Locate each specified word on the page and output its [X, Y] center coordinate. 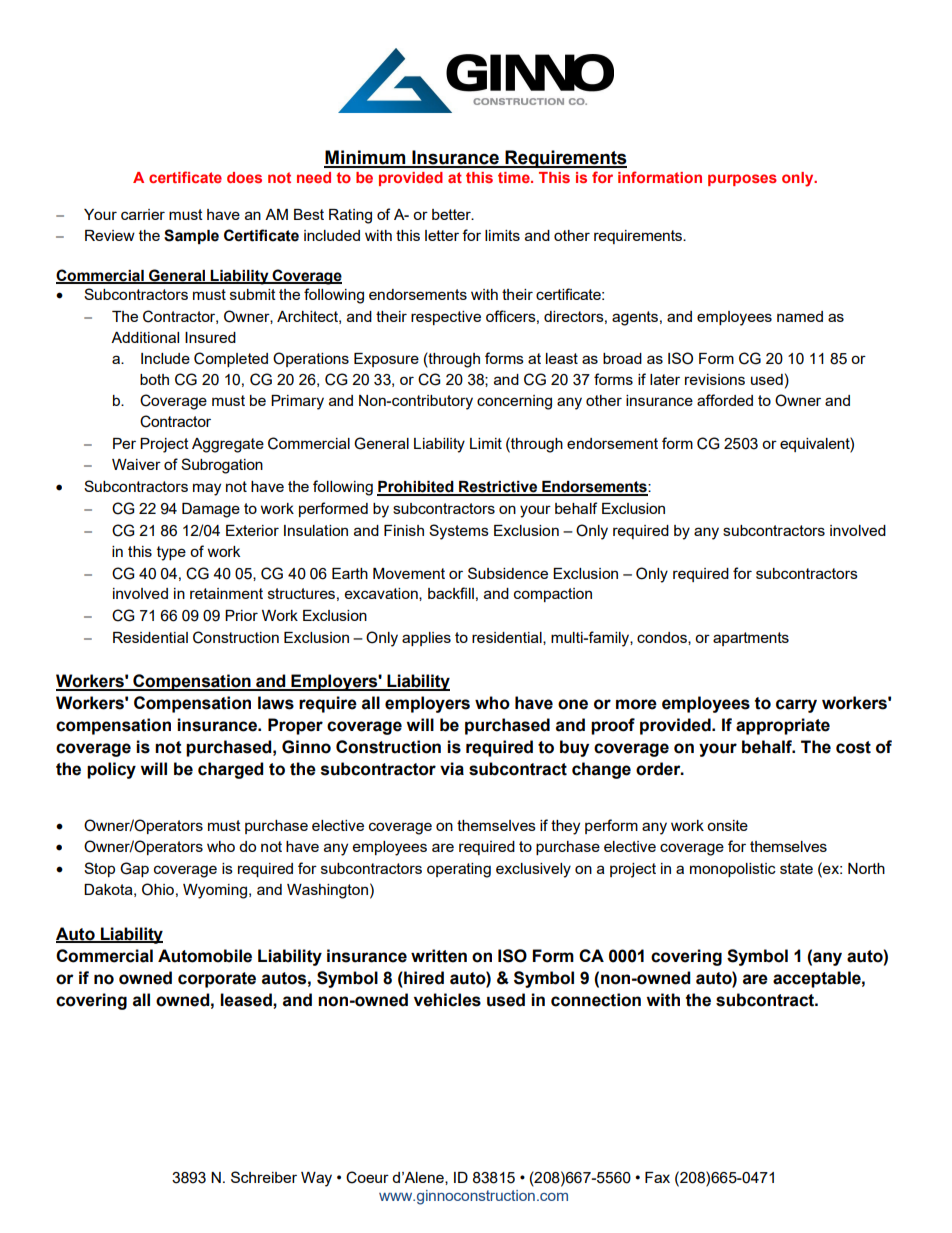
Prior [241, 615]
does [244, 177]
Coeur [367, 1177]
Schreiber [264, 1177]
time [515, 177]
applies [426, 639]
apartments [751, 639]
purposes [742, 180]
